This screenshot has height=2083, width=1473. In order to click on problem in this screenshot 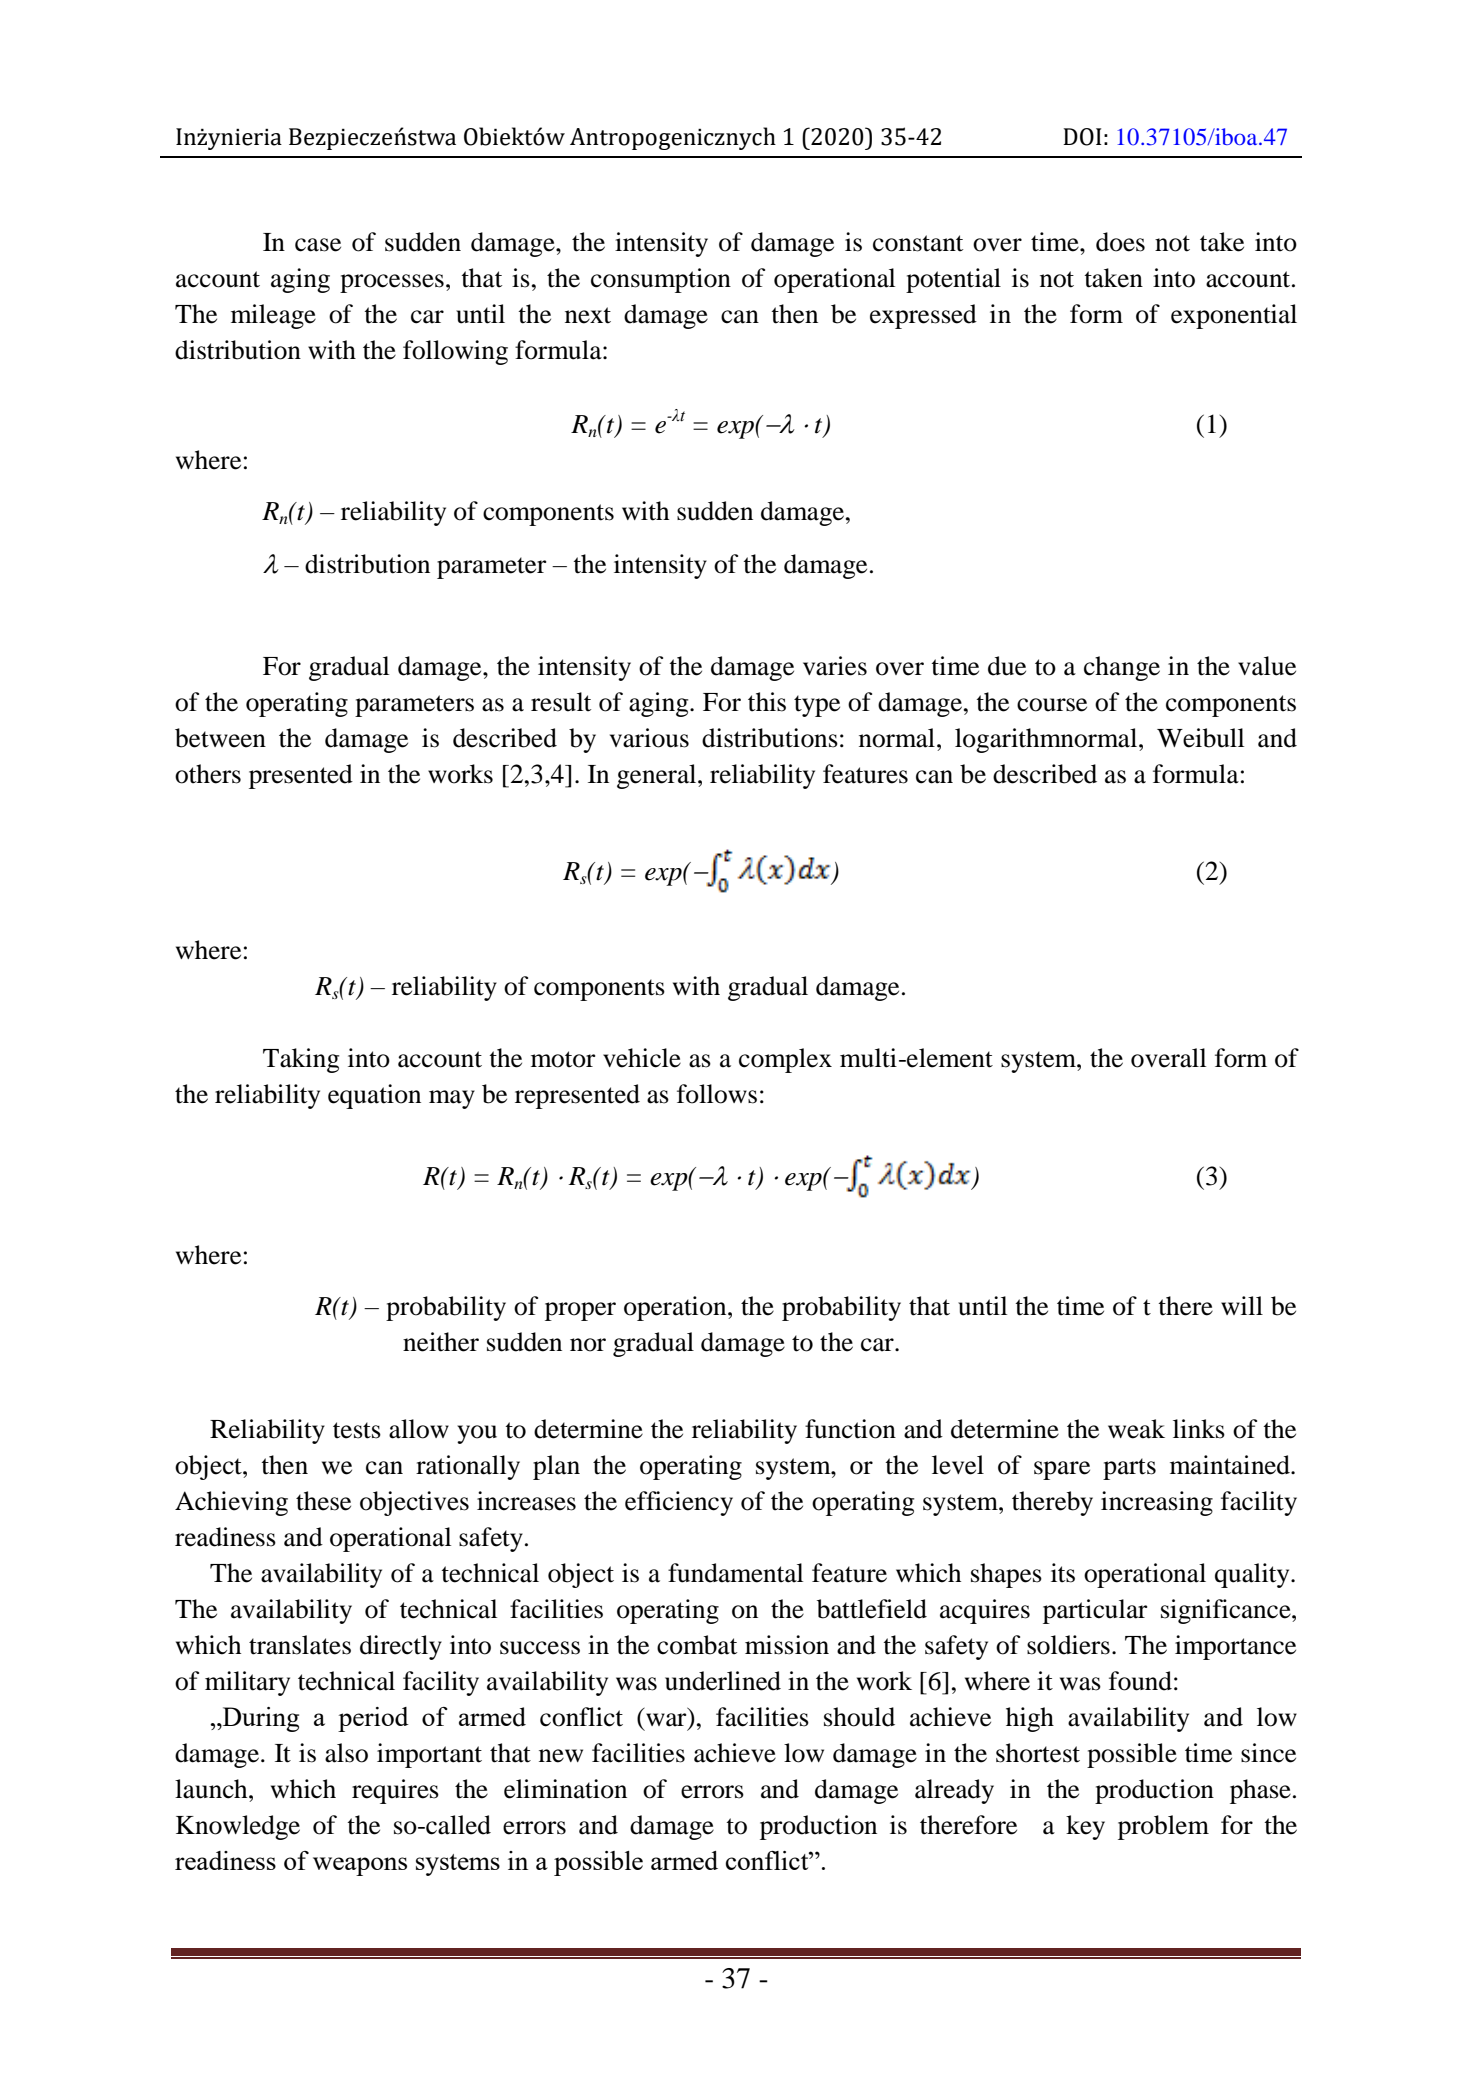, I will do `click(1163, 1827)`.
